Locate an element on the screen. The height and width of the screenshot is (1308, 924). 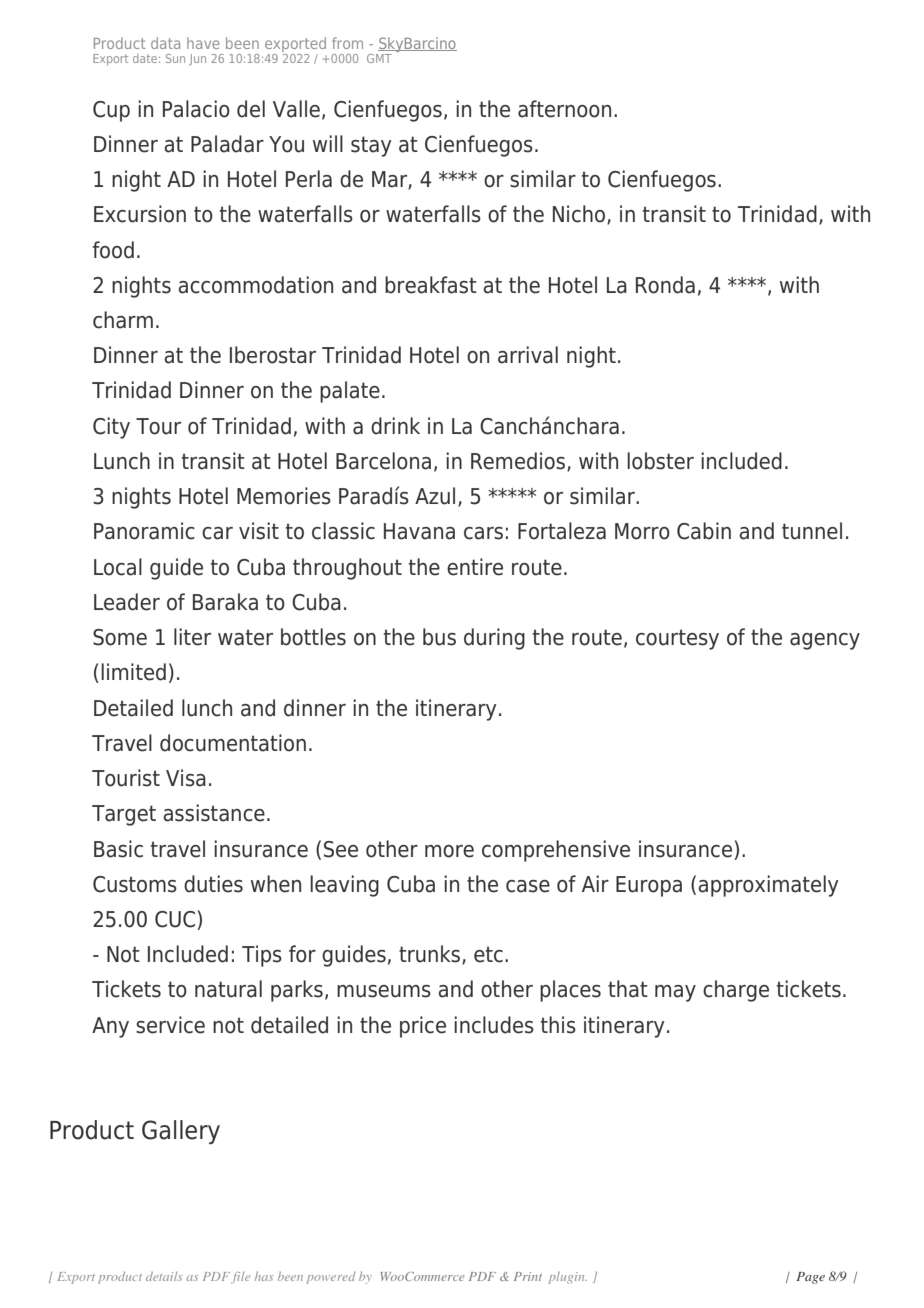
courtesy is located at coordinates (677, 639).
